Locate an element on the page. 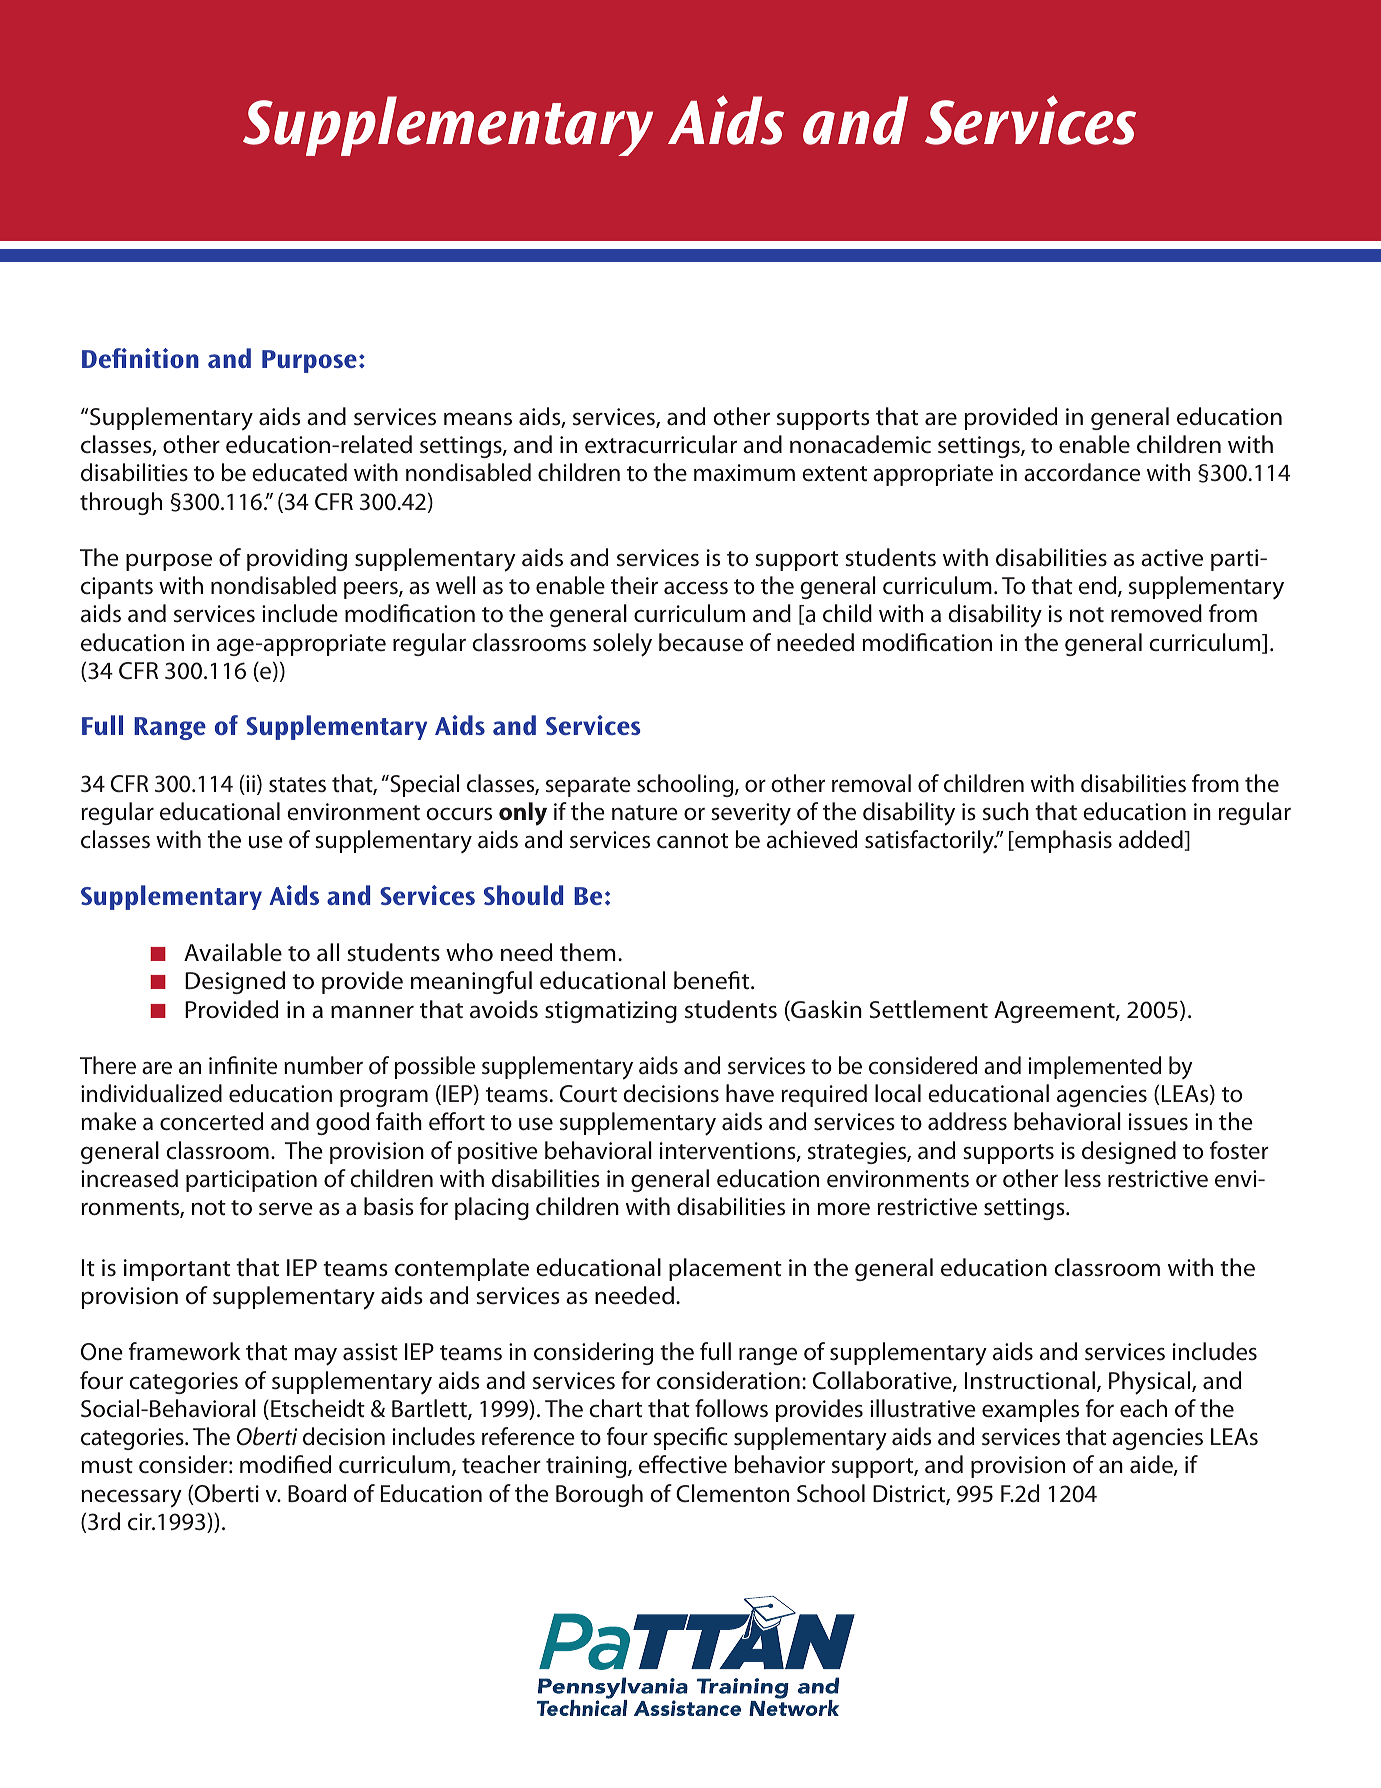  extracurricular is located at coordinates (661, 444).
